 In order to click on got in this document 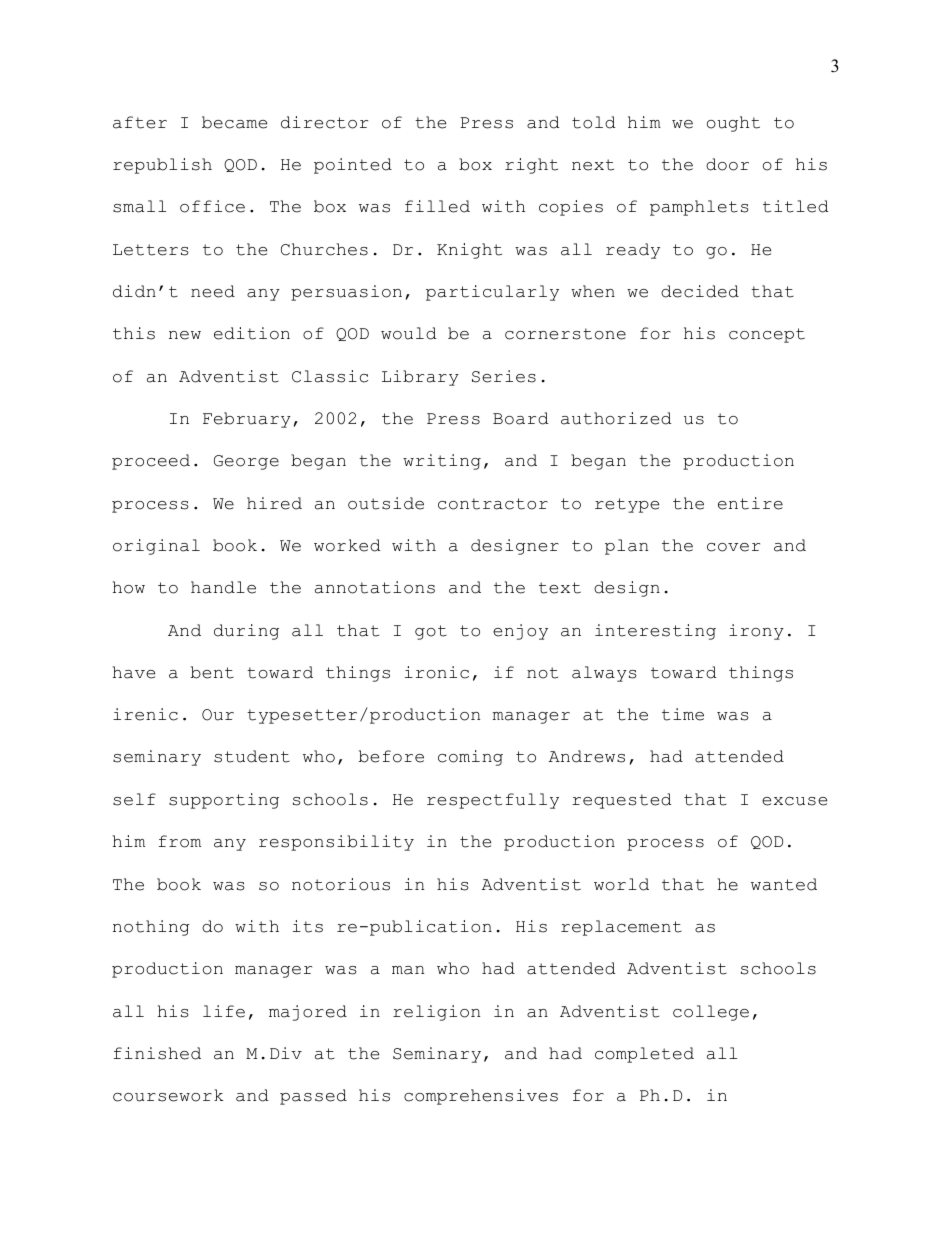, I will do `click(431, 632)`.
